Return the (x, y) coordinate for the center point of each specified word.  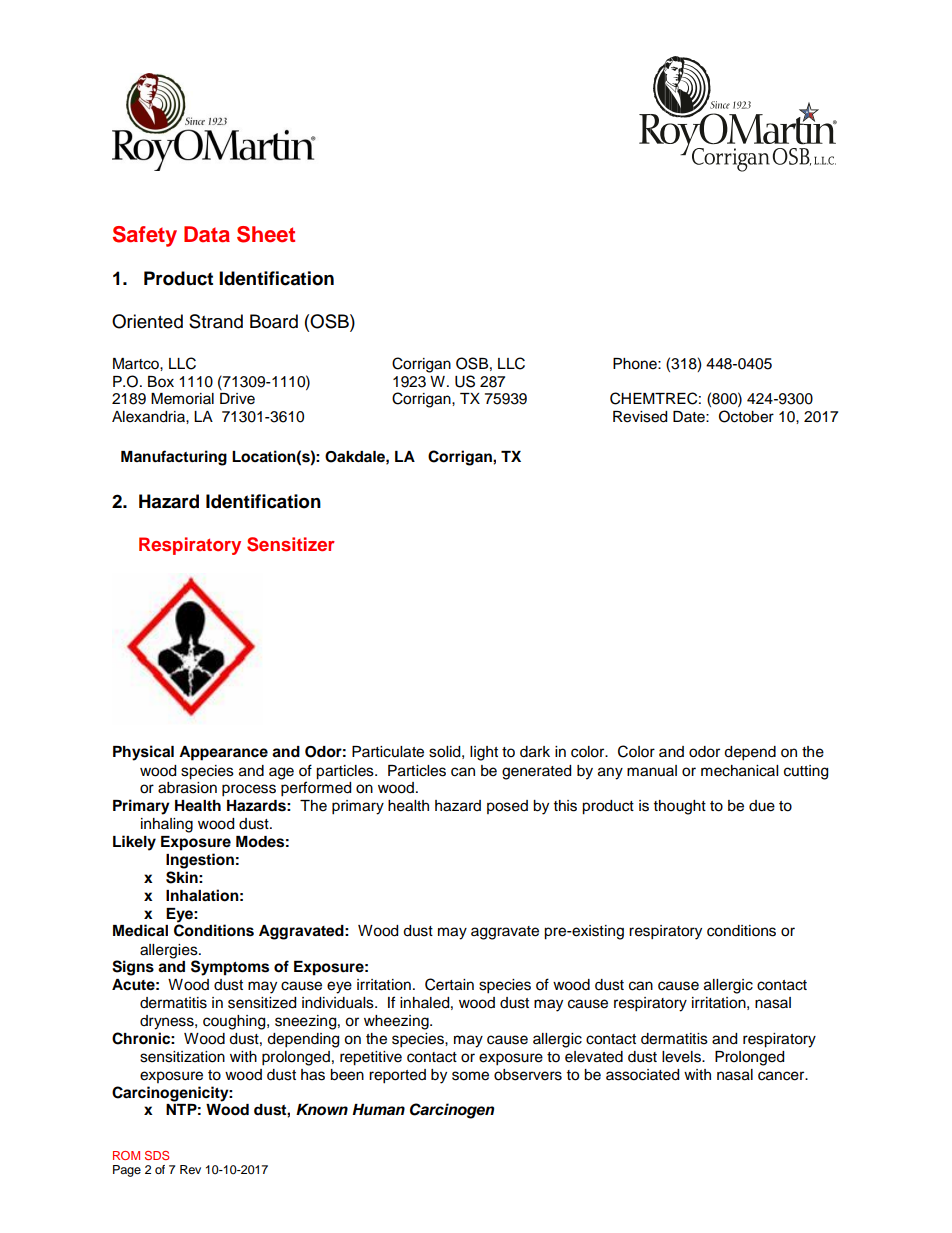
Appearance (223, 753)
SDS (157, 1155)
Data (207, 234)
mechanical (739, 771)
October (746, 416)
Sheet (266, 234)
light (484, 753)
